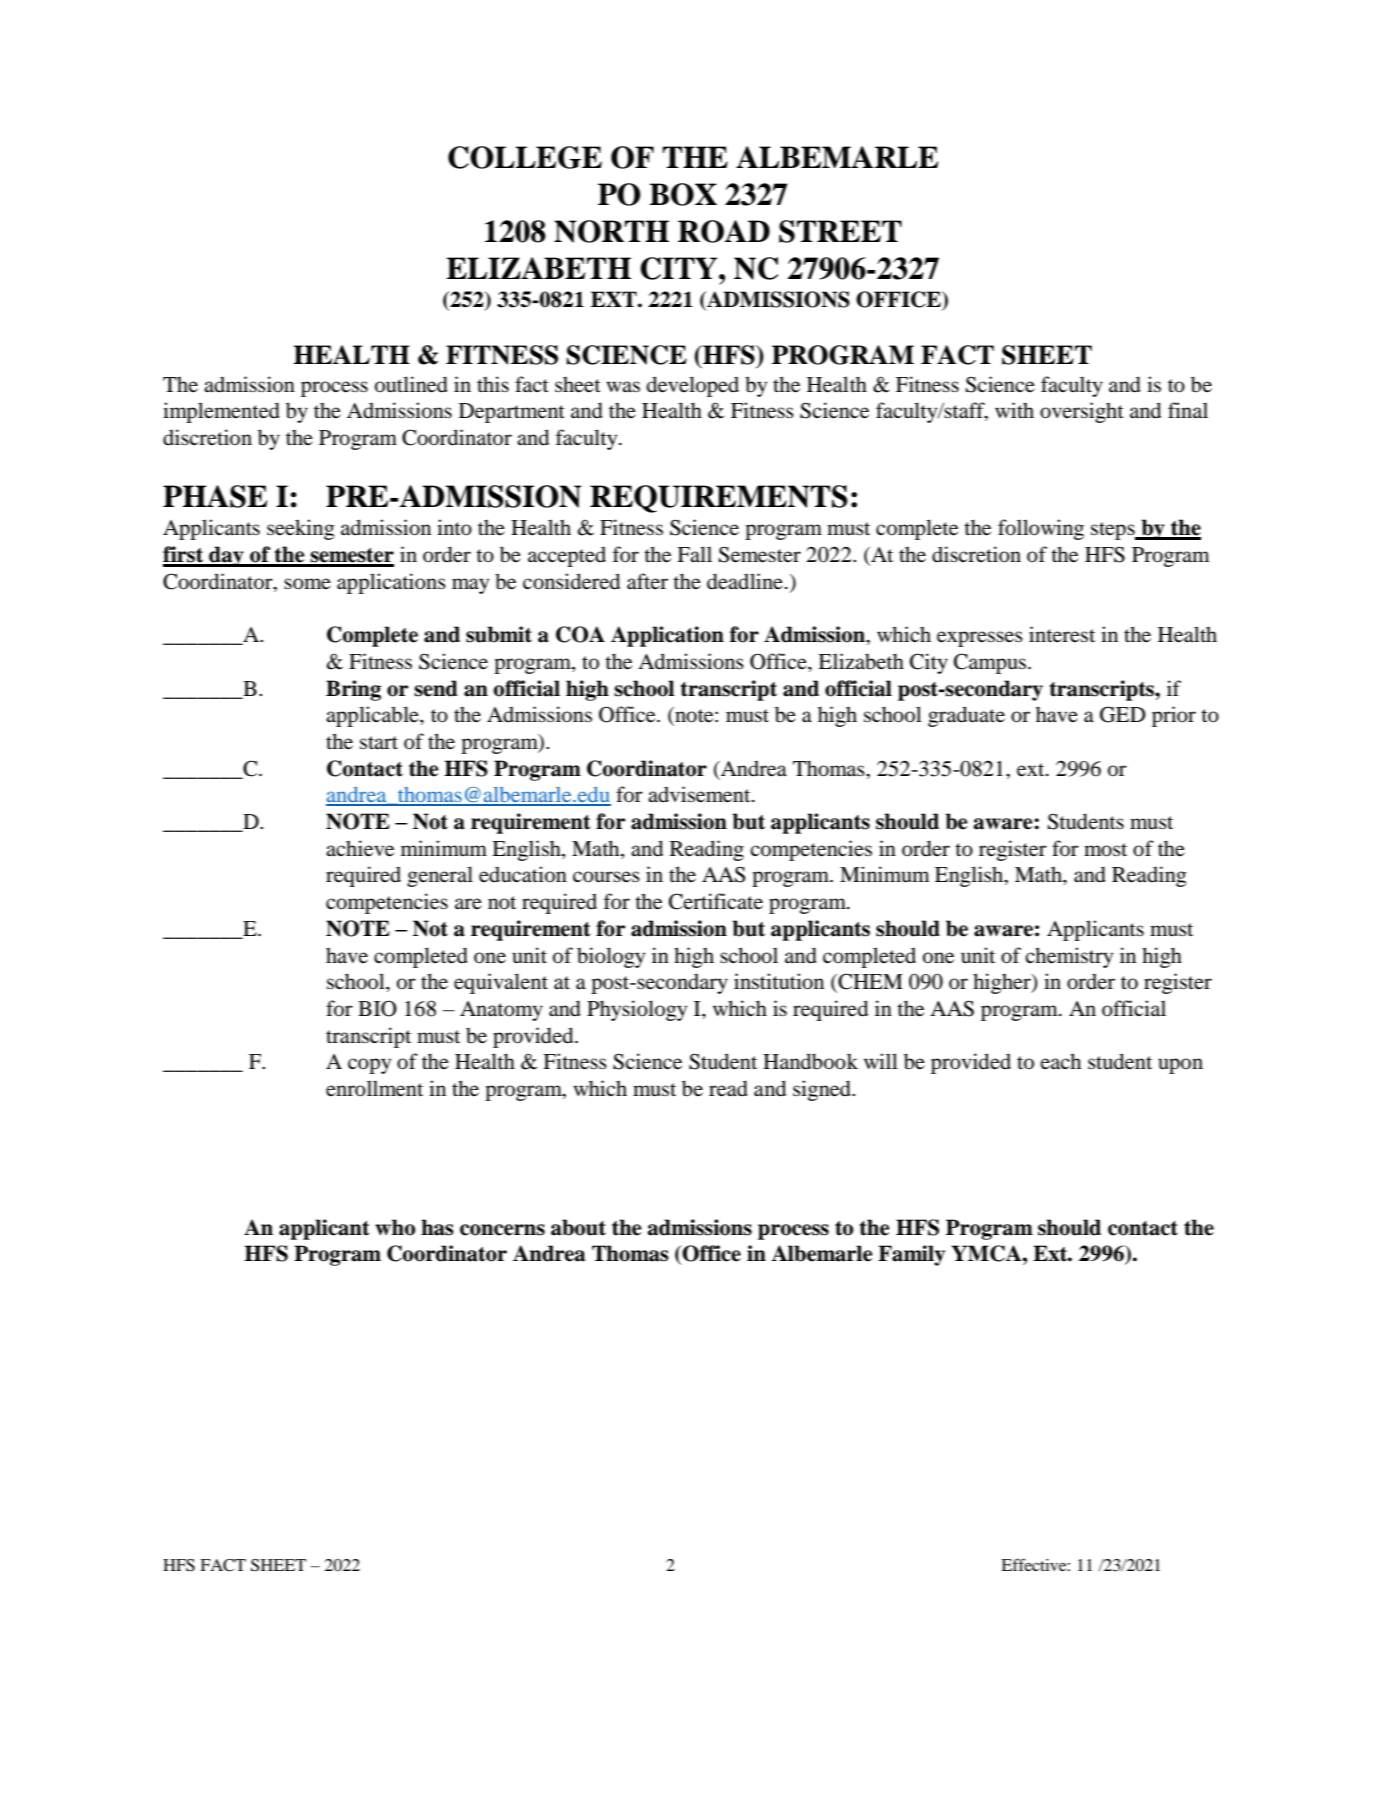  What do you see at coordinates (301, 529) in the screenshot?
I see `seeking` at bounding box center [301, 529].
